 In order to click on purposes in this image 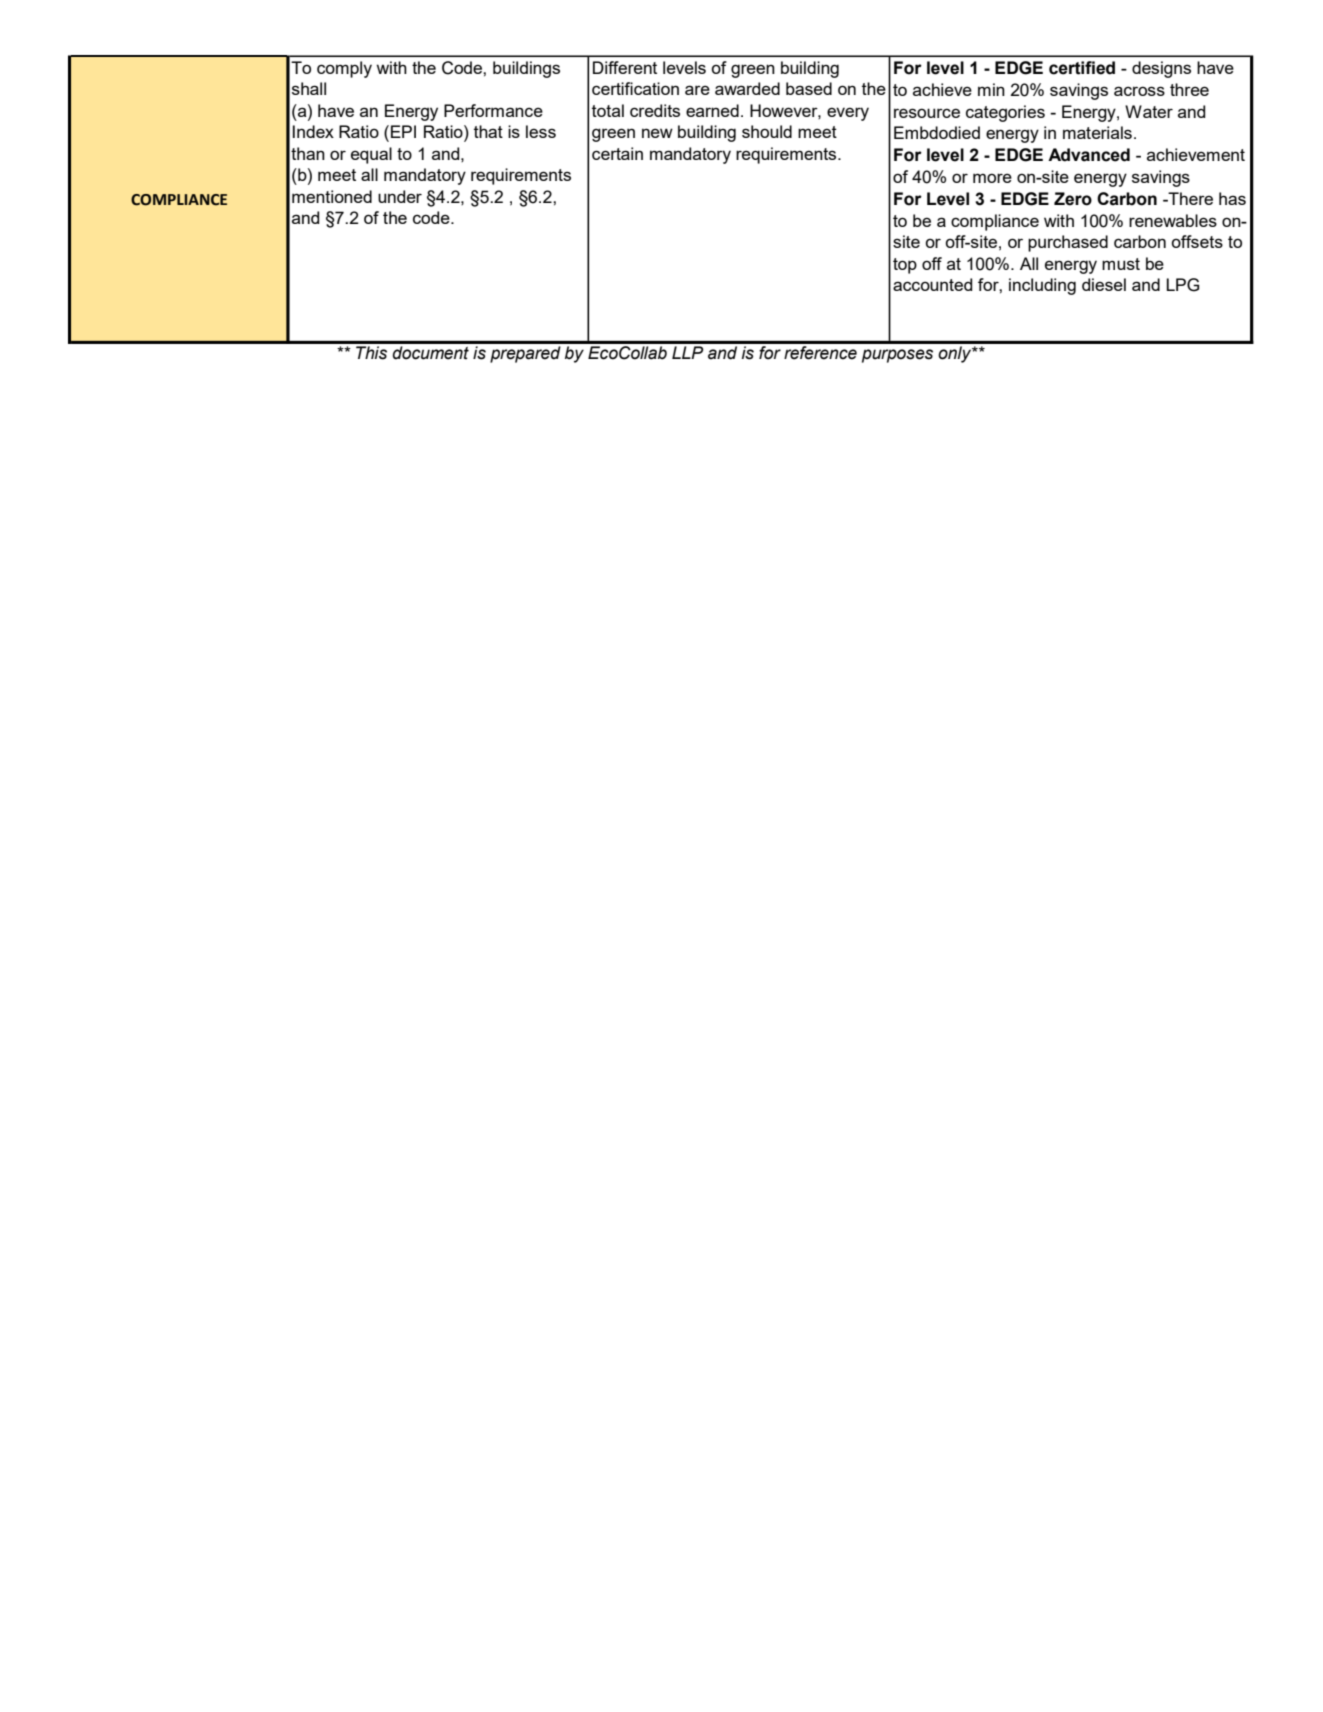, I will do `click(897, 356)`.
